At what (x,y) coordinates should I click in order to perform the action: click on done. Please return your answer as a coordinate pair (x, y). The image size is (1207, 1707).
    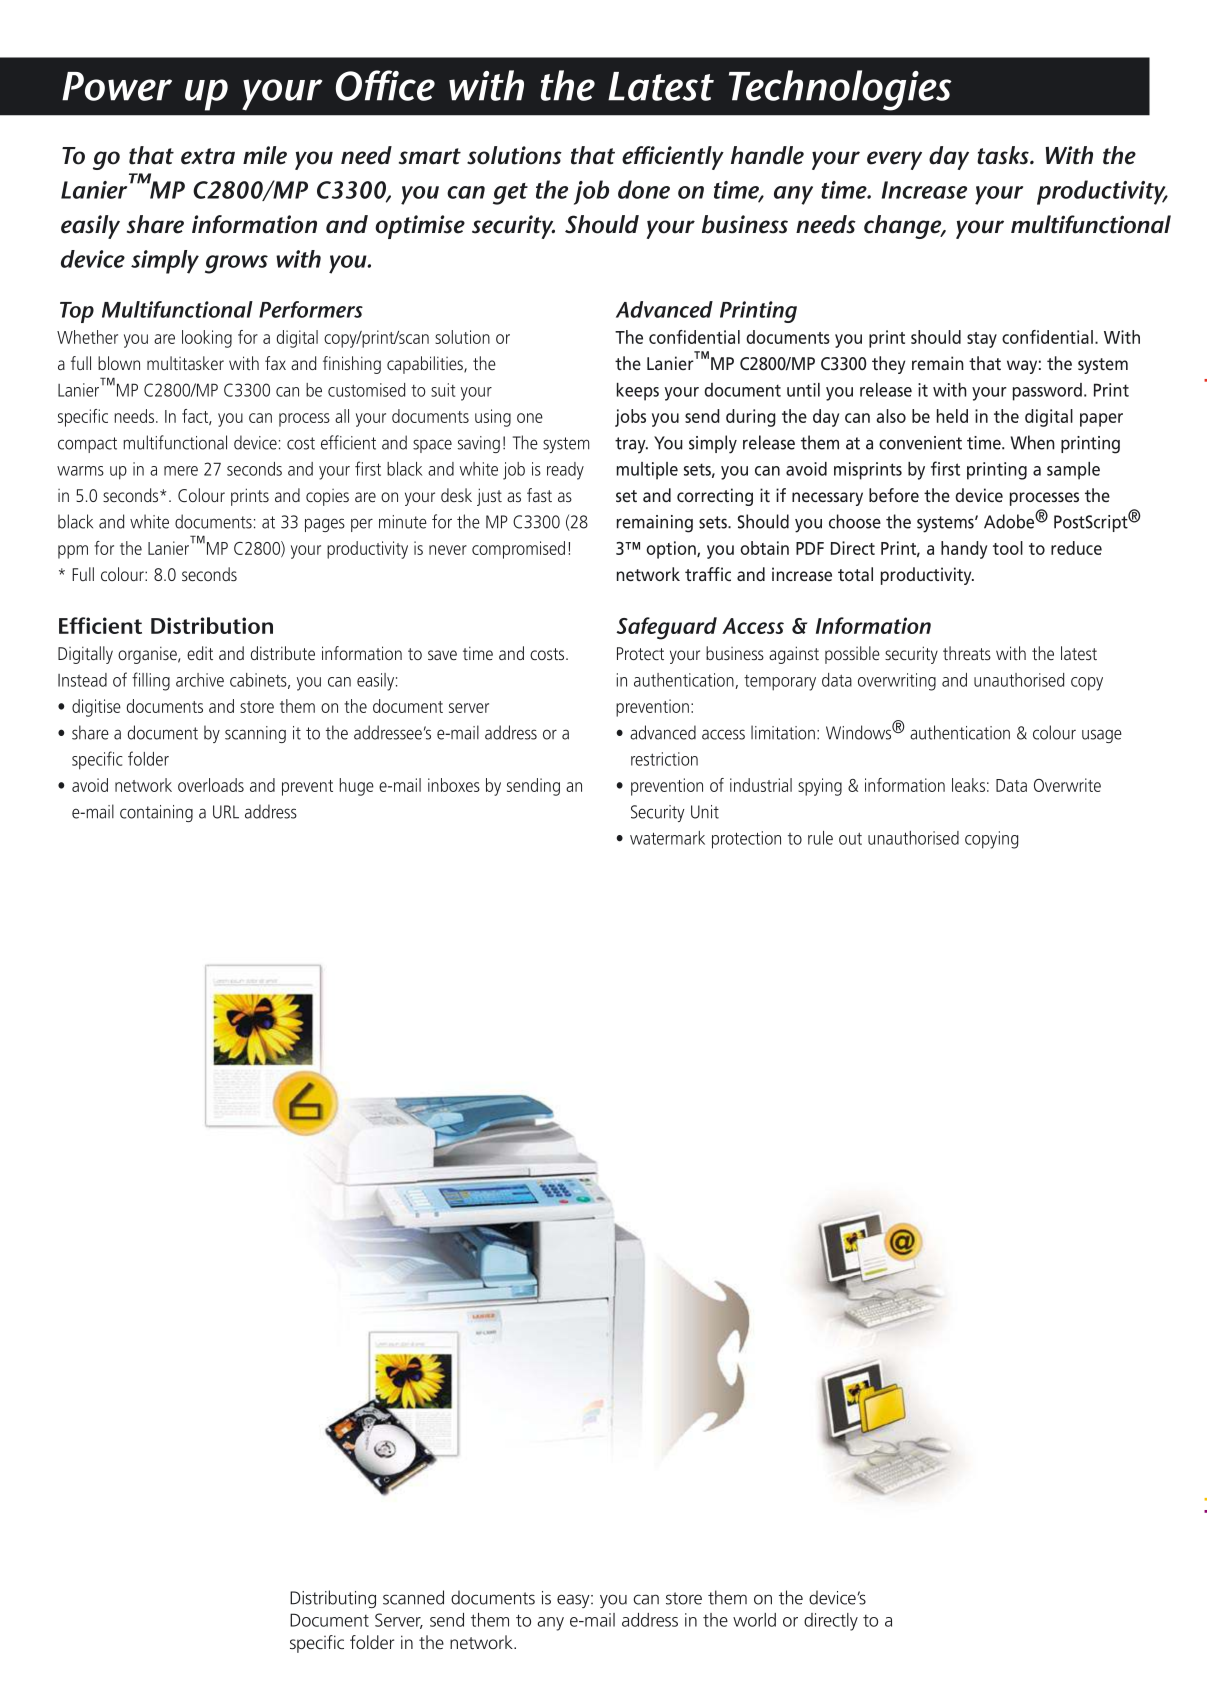
    Looking at the image, I should click on (644, 189).
